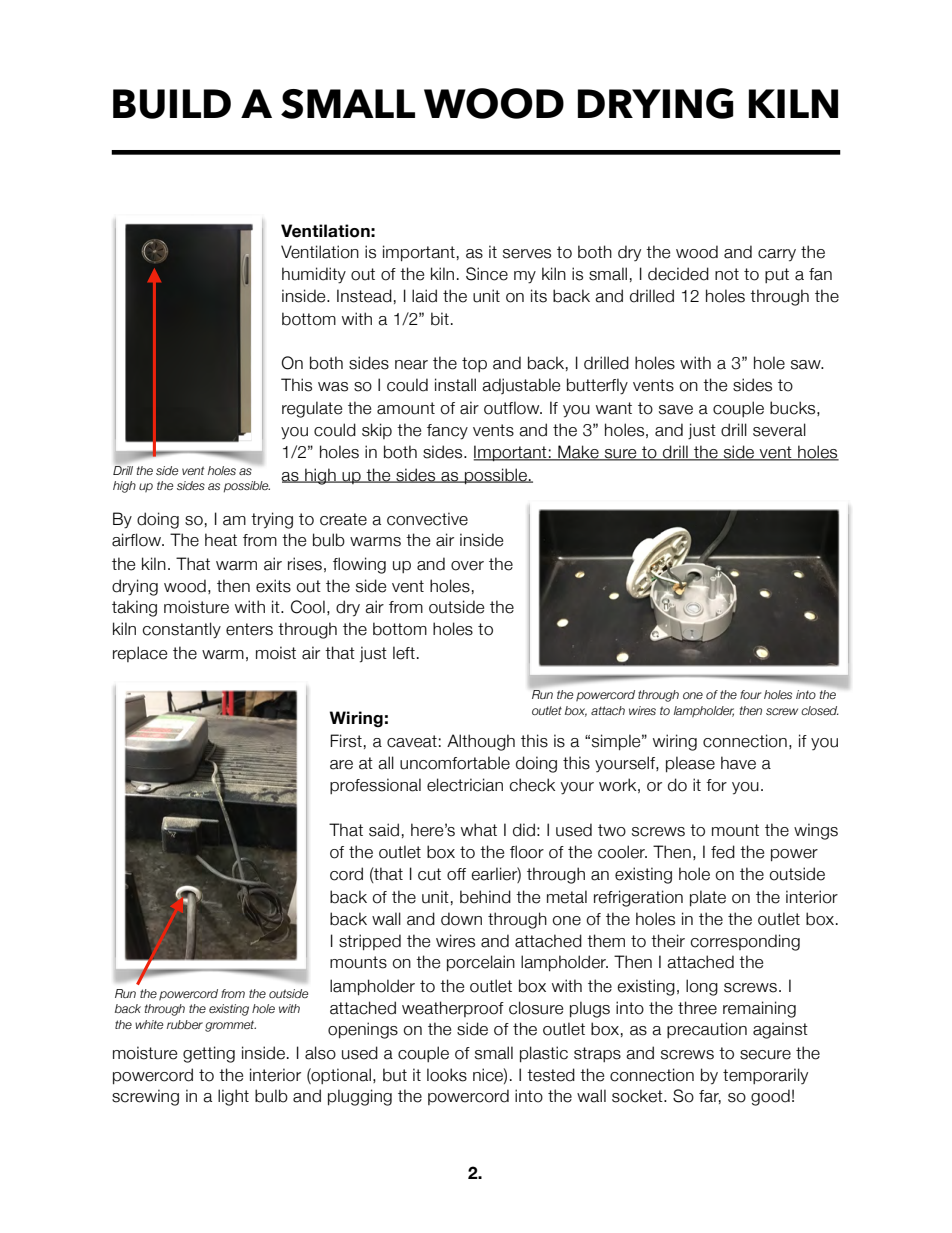  Describe the element at coordinates (527, 254) in the page. I see `serves` at that location.
